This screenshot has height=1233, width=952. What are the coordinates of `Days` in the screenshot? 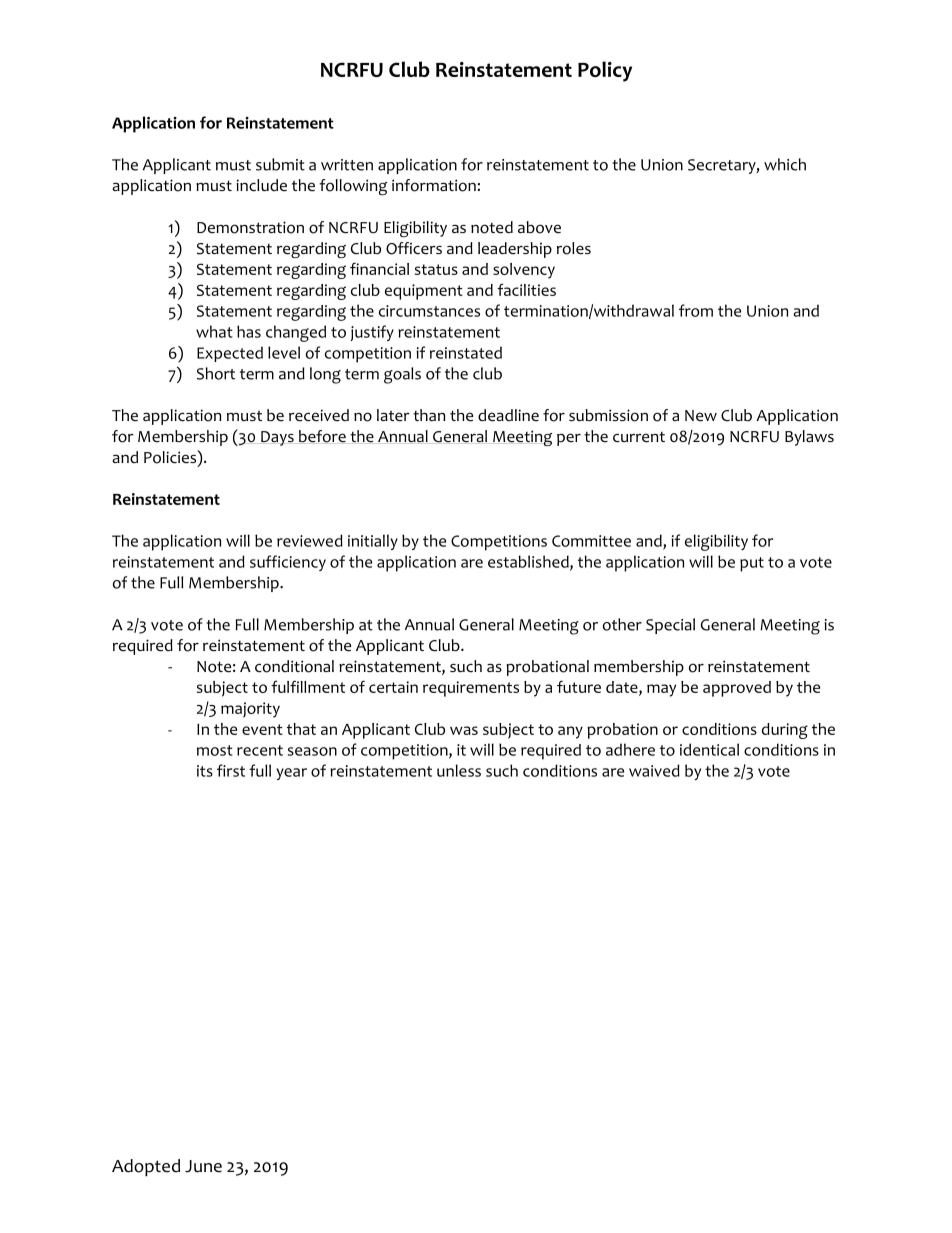 It's located at (277, 438).
